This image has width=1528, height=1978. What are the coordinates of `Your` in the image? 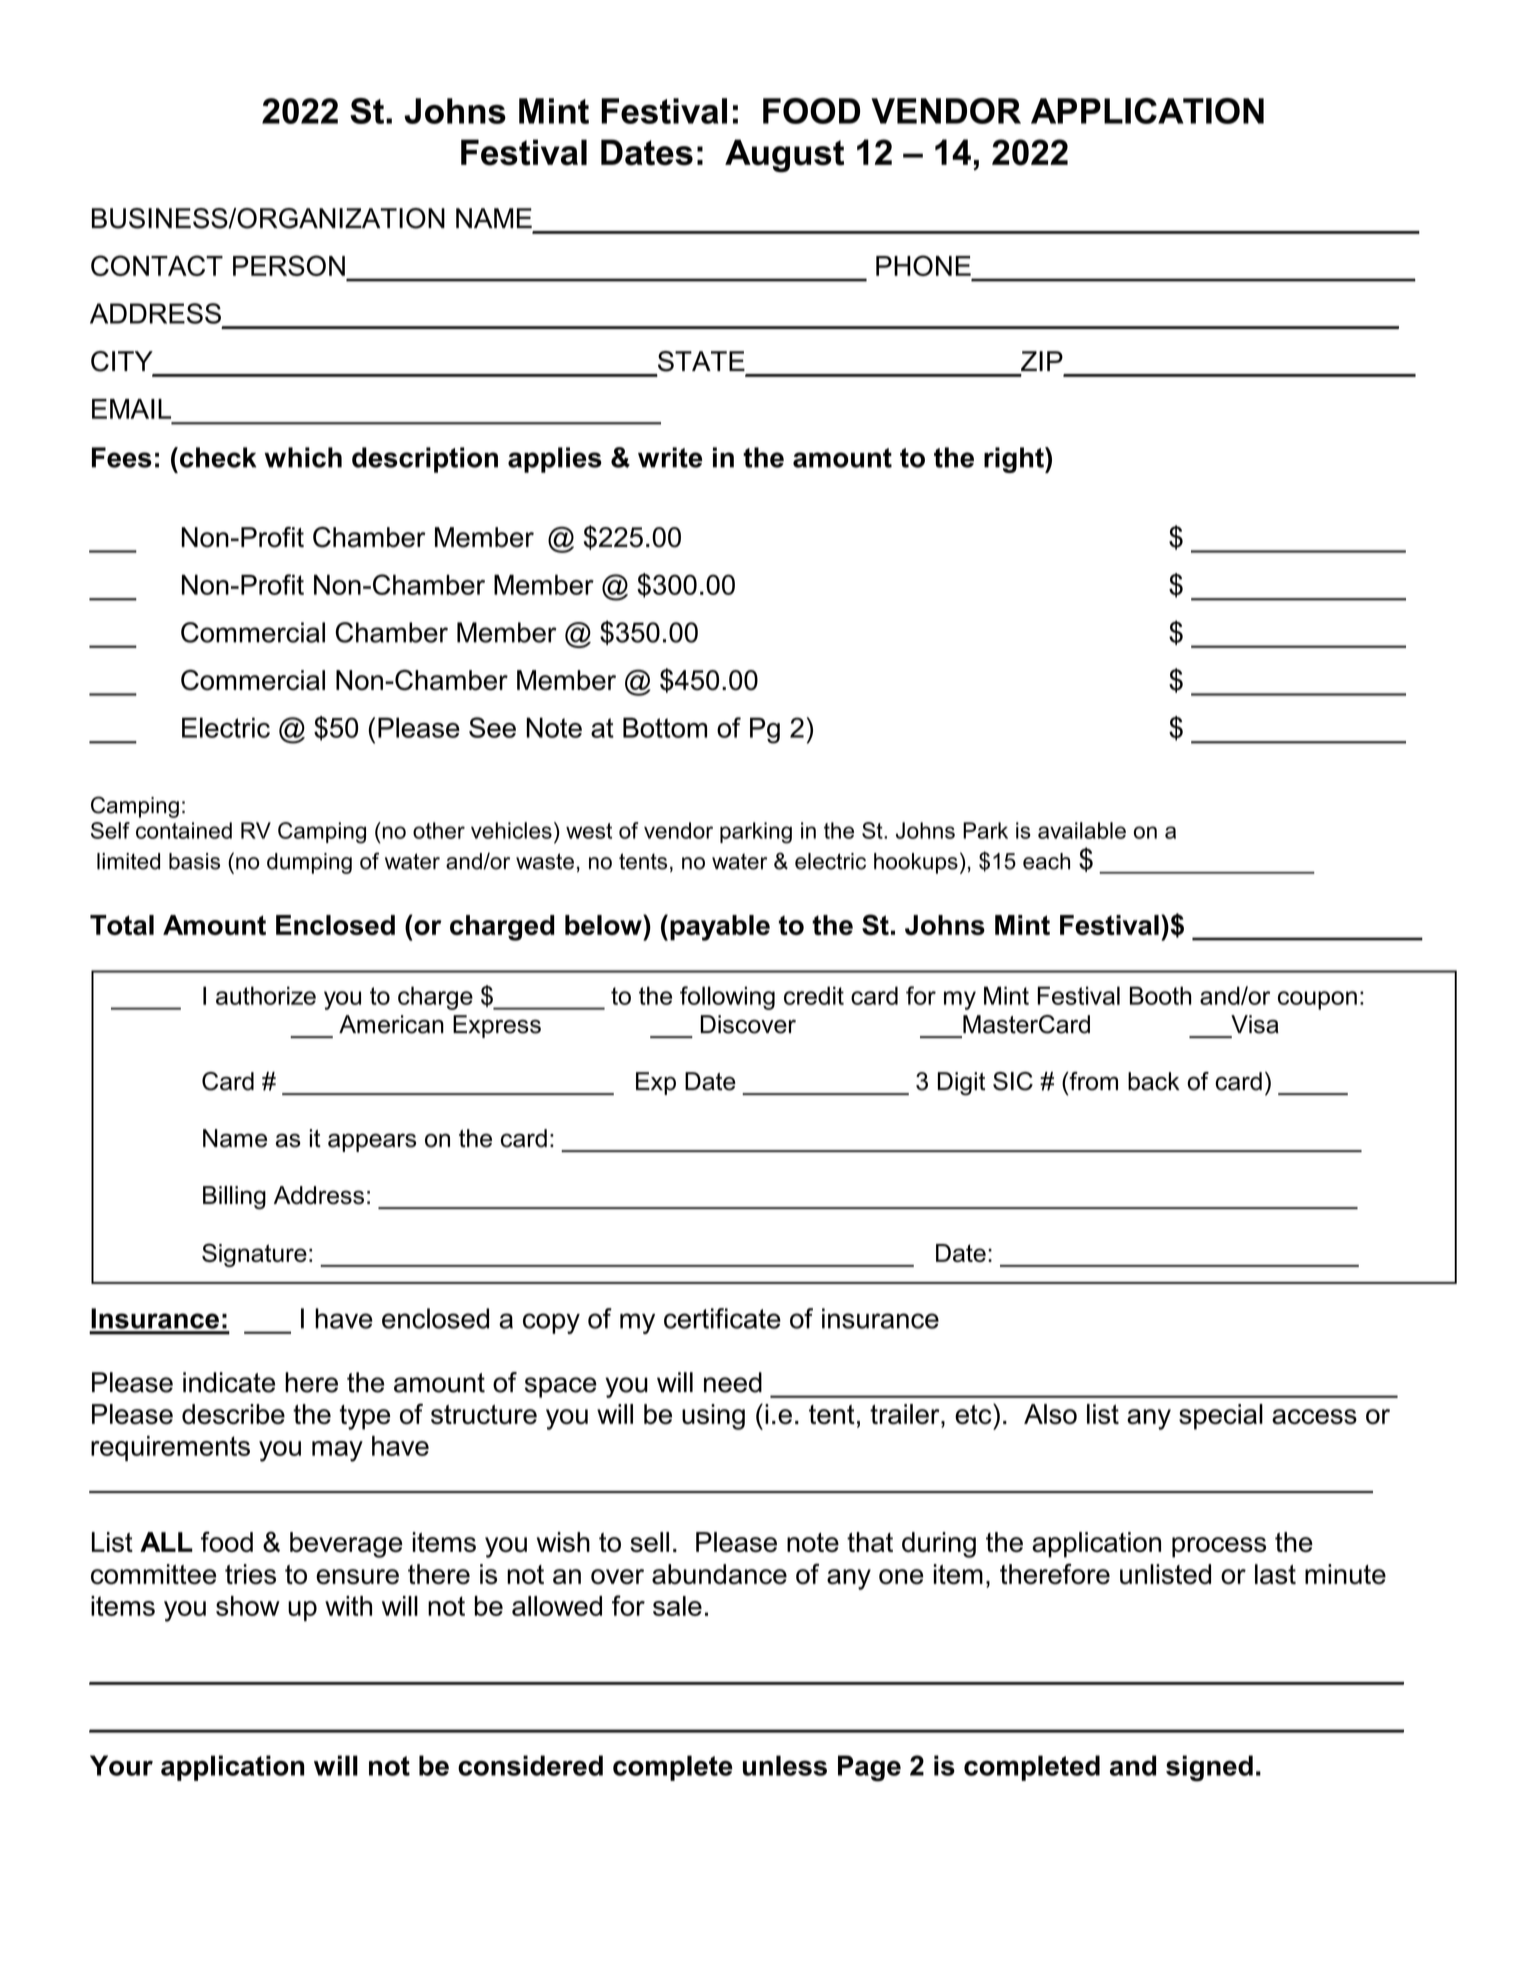 It's located at (121, 1765).
